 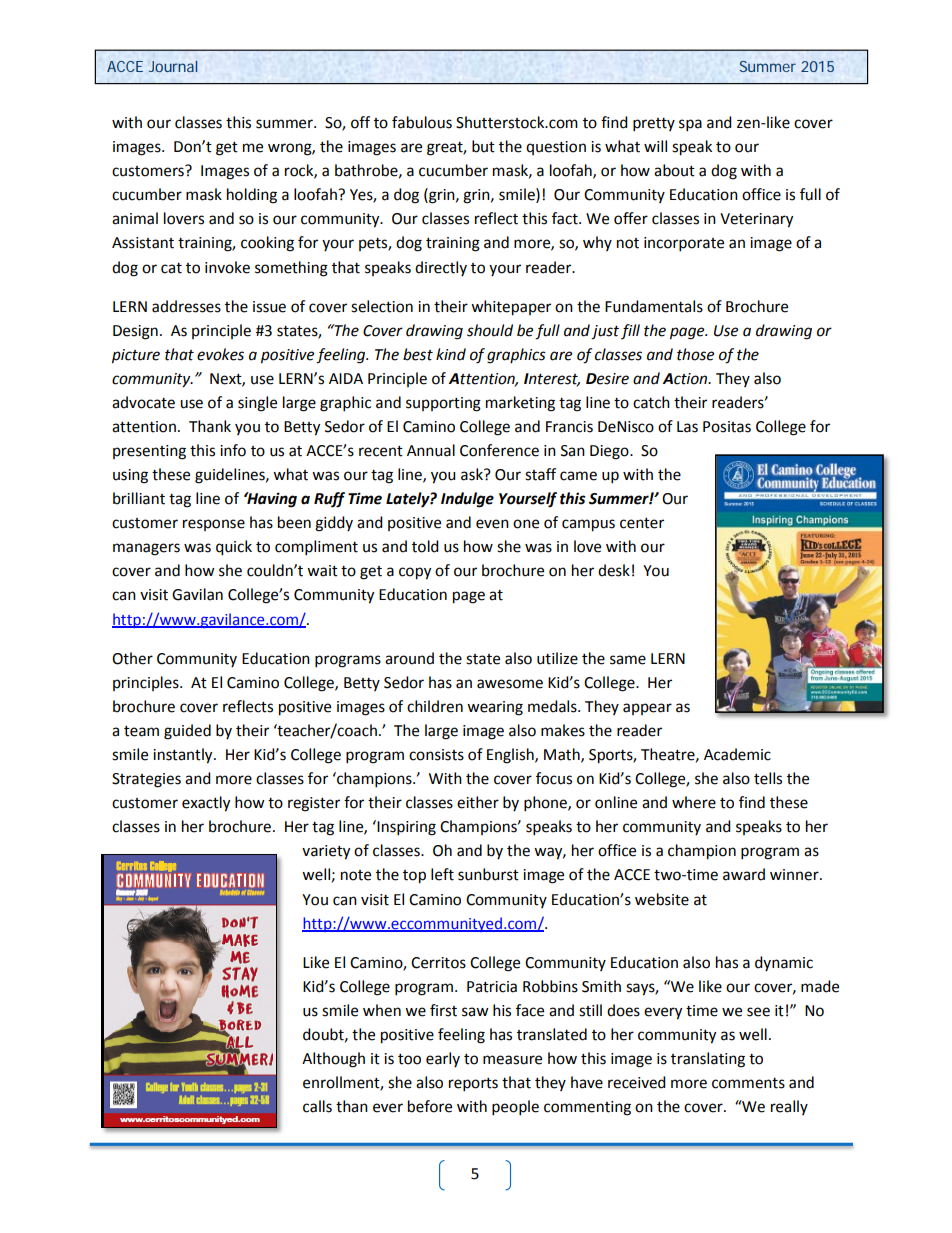 What do you see at coordinates (690, 125) in the screenshot?
I see `spa` at bounding box center [690, 125].
